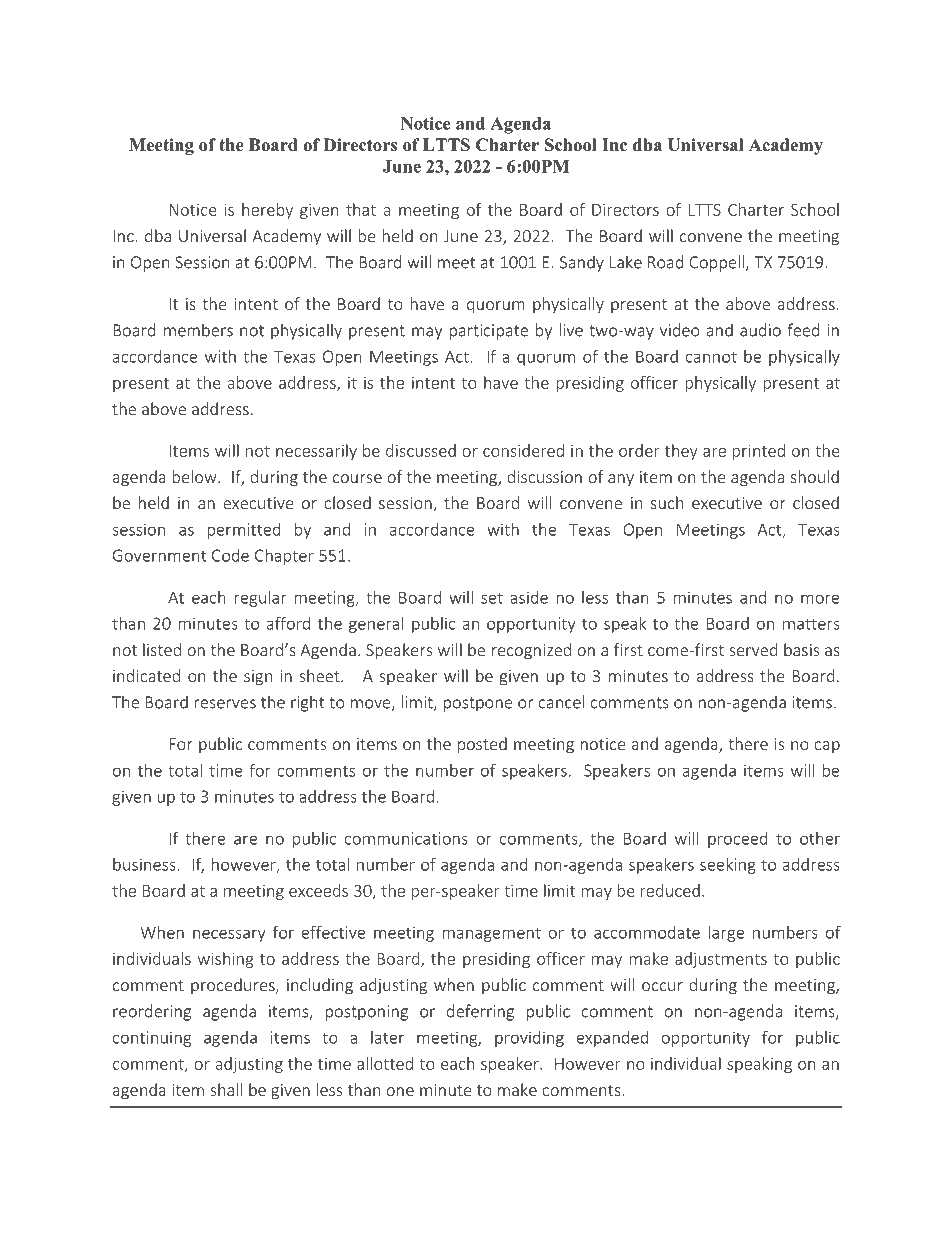 This screenshot has width=952, height=1233. What do you see at coordinates (753, 649) in the screenshot?
I see `served` at bounding box center [753, 649].
